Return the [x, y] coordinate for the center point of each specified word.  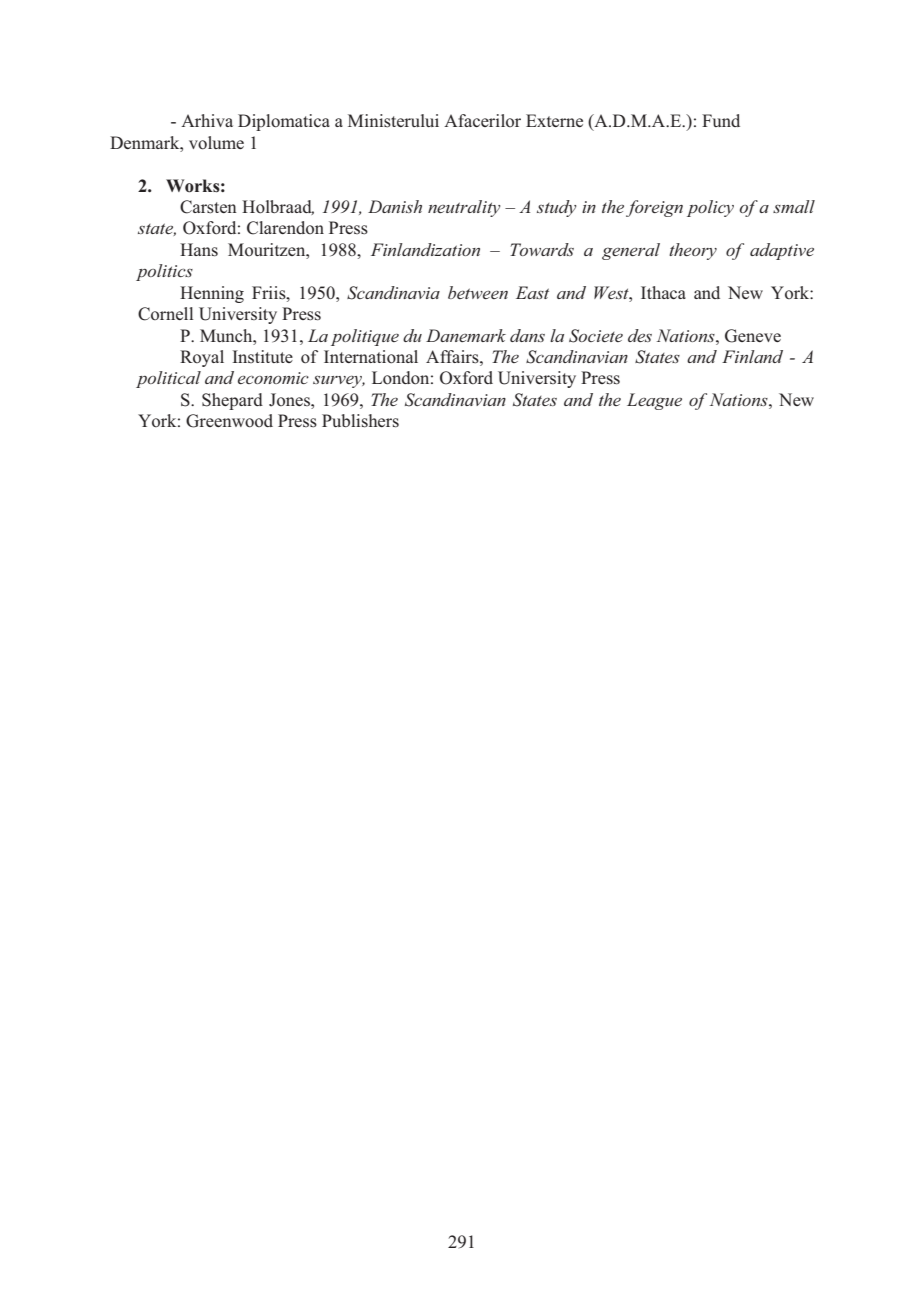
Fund [721, 120]
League [654, 401]
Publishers [360, 421]
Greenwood [229, 421]
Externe [554, 120]
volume [216, 143]
